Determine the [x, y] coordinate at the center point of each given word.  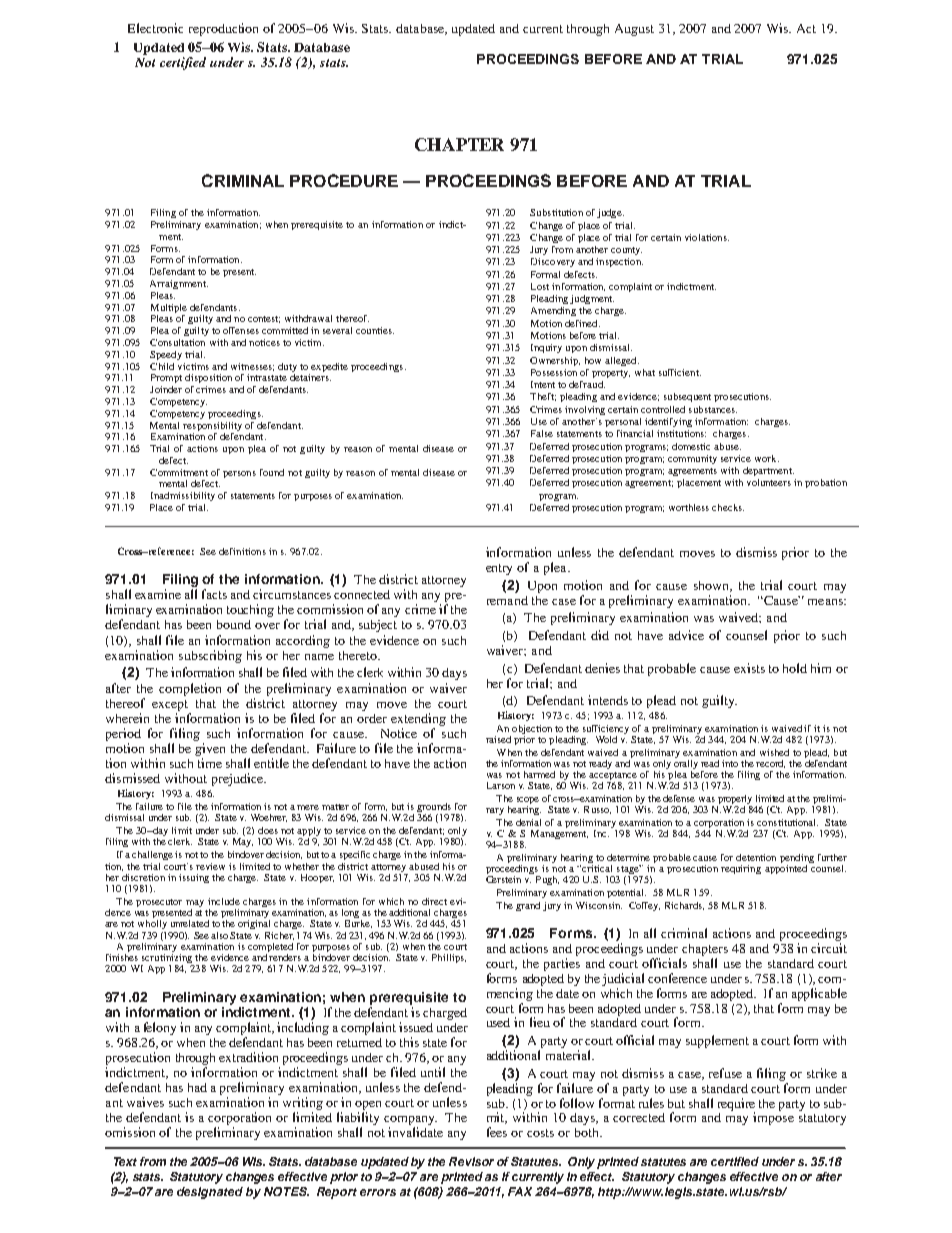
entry [499, 569]
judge [610, 213]
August [634, 30]
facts [214, 594]
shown [712, 586]
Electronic [155, 28]
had [197, 1087]
